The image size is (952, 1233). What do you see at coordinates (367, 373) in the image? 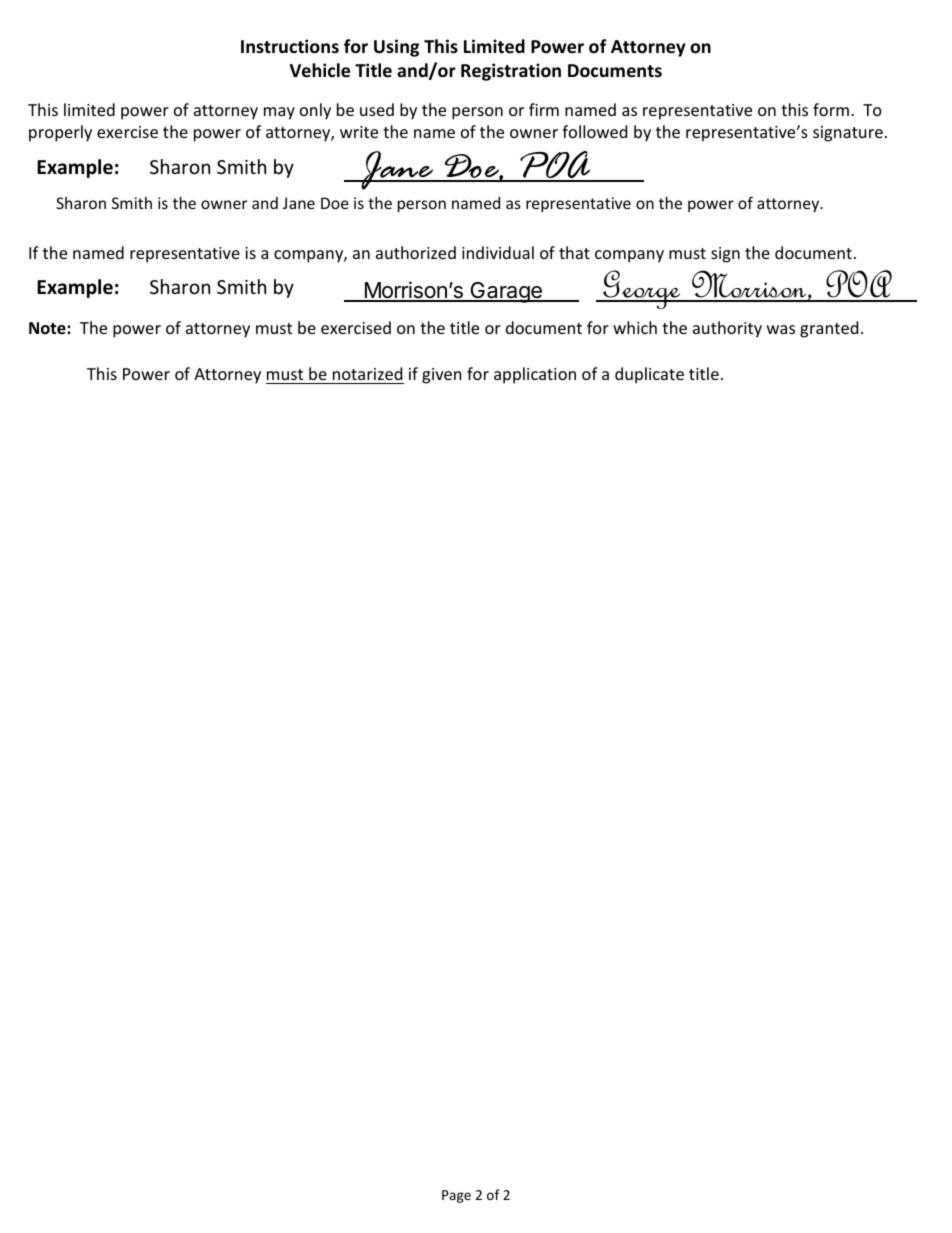
I see `notarized` at bounding box center [367, 373].
